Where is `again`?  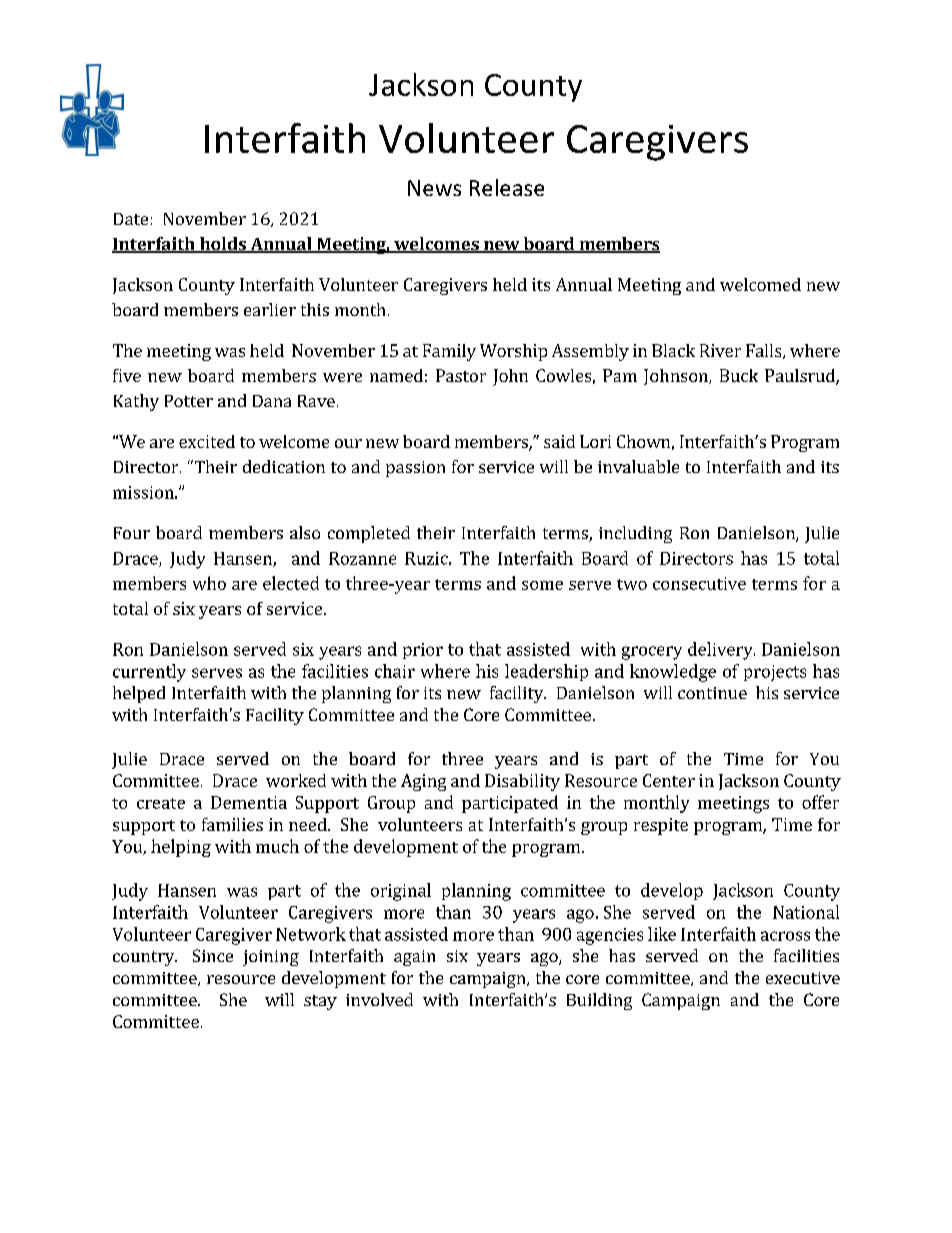 again is located at coordinates (414, 958).
